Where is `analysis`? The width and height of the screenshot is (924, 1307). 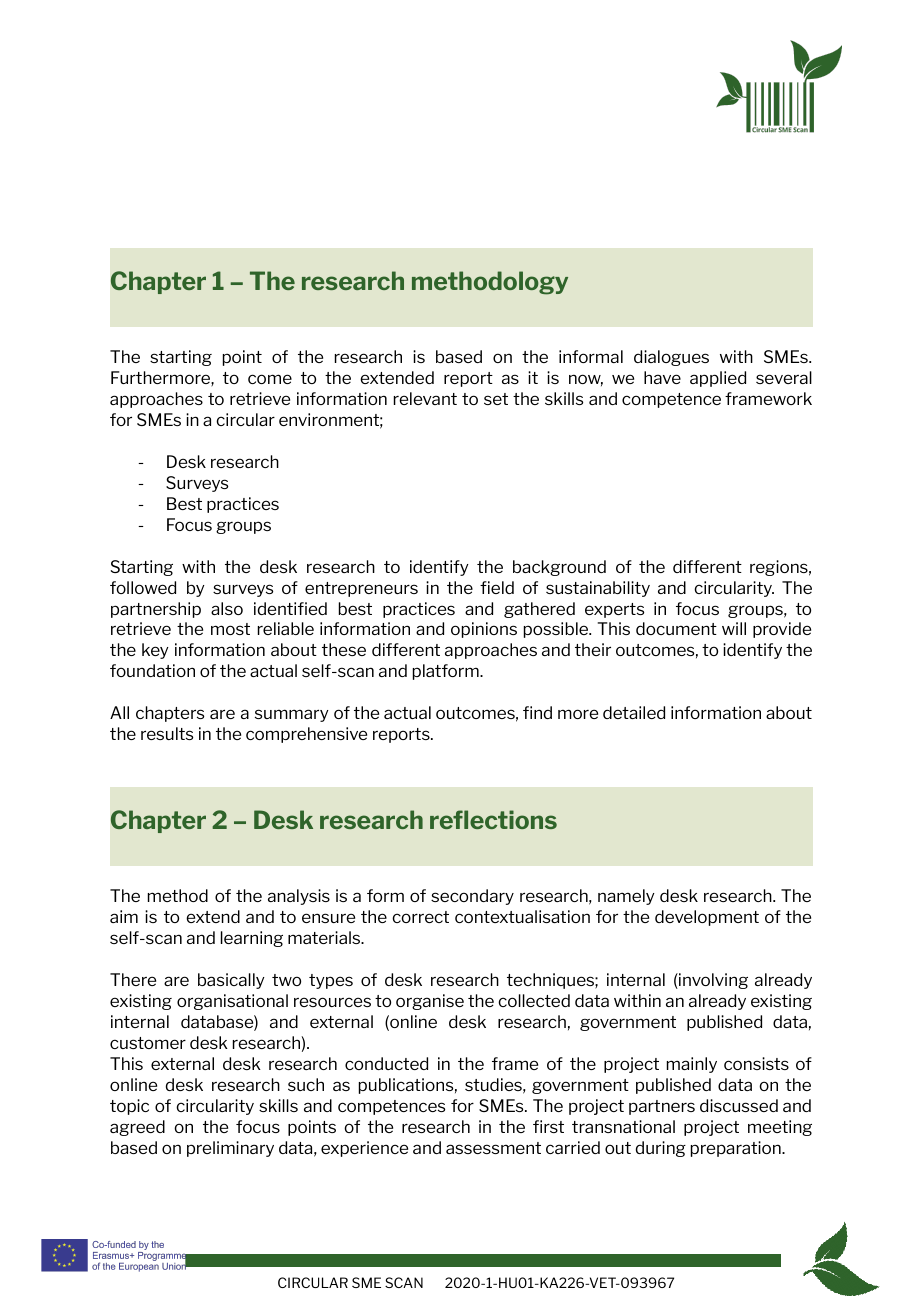 analysis is located at coordinates (299, 897).
